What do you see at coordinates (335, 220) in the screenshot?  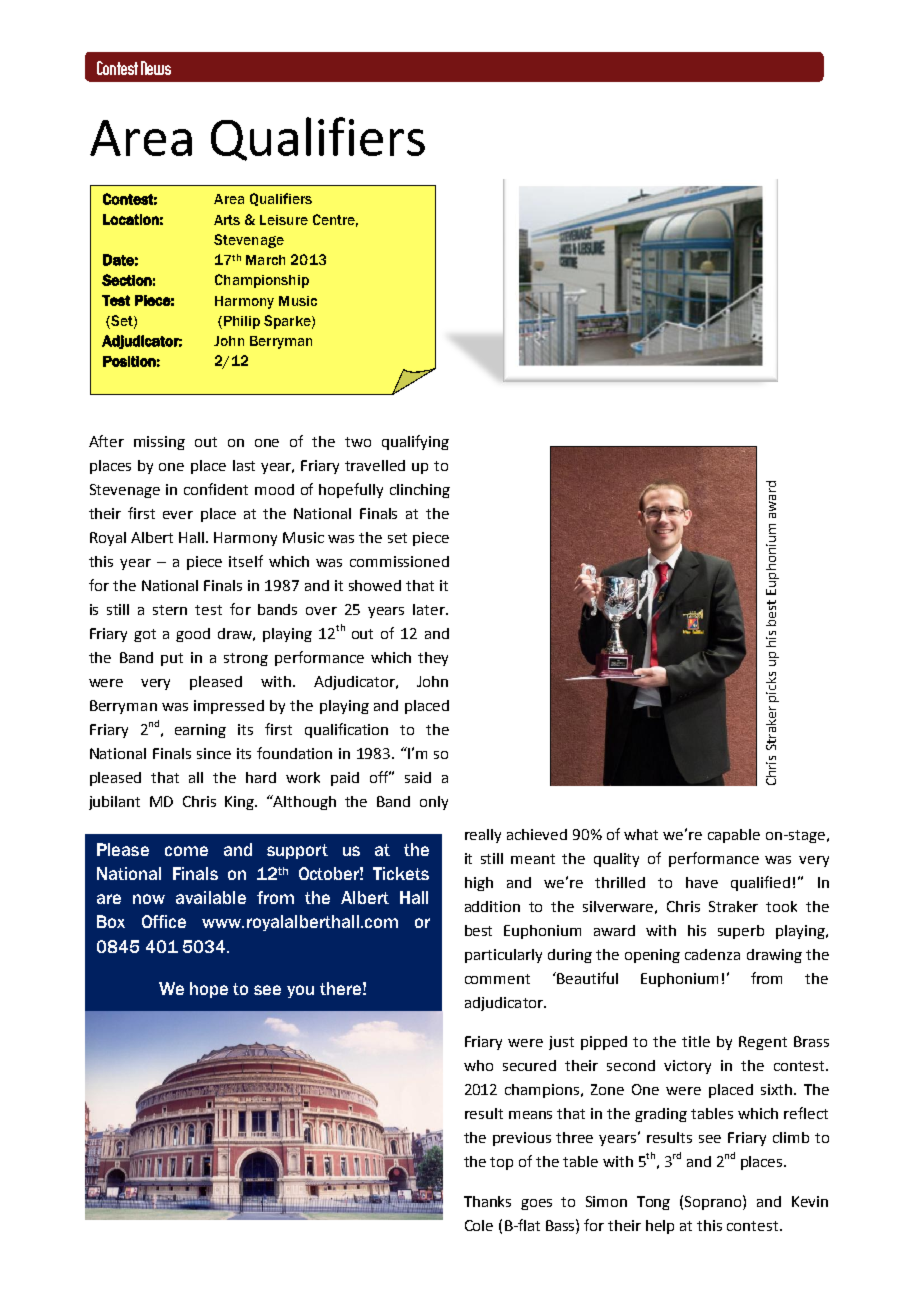 I see `Centre` at bounding box center [335, 220].
